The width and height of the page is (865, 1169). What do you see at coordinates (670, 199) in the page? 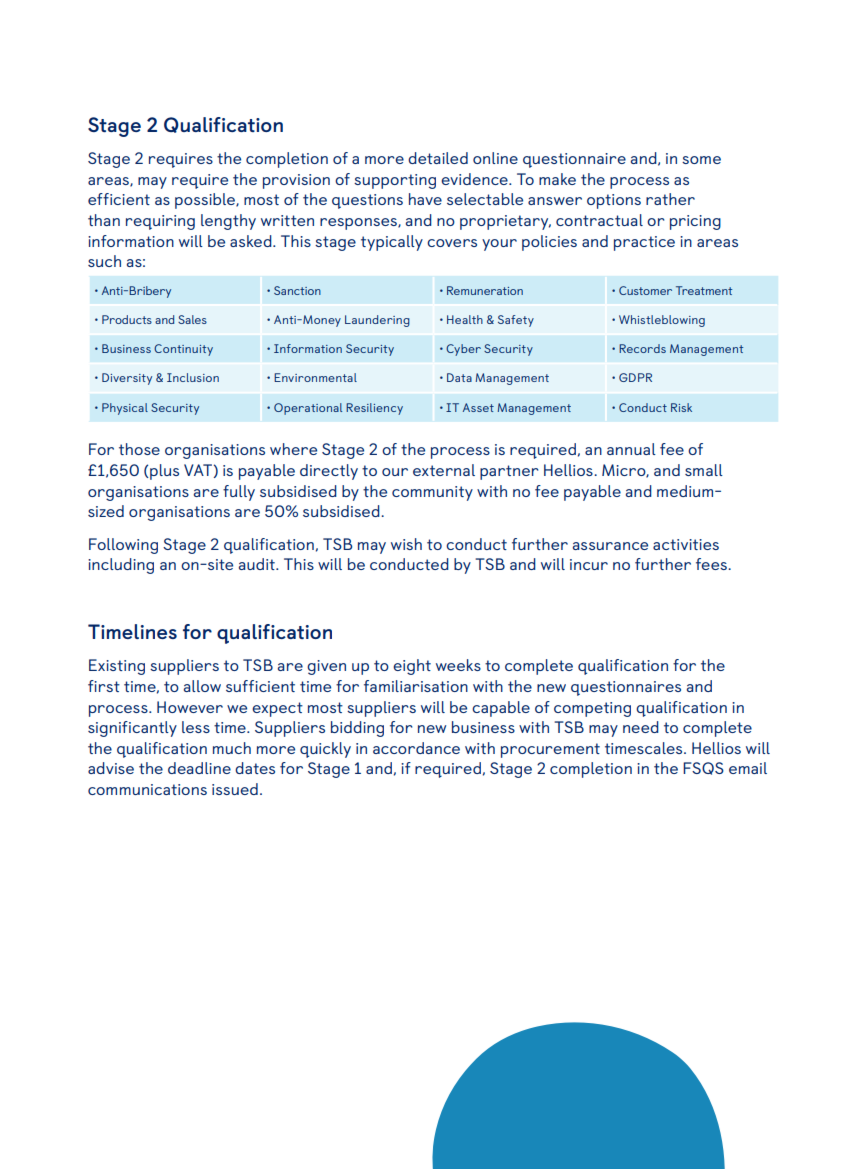
I see `rather` at bounding box center [670, 199].
